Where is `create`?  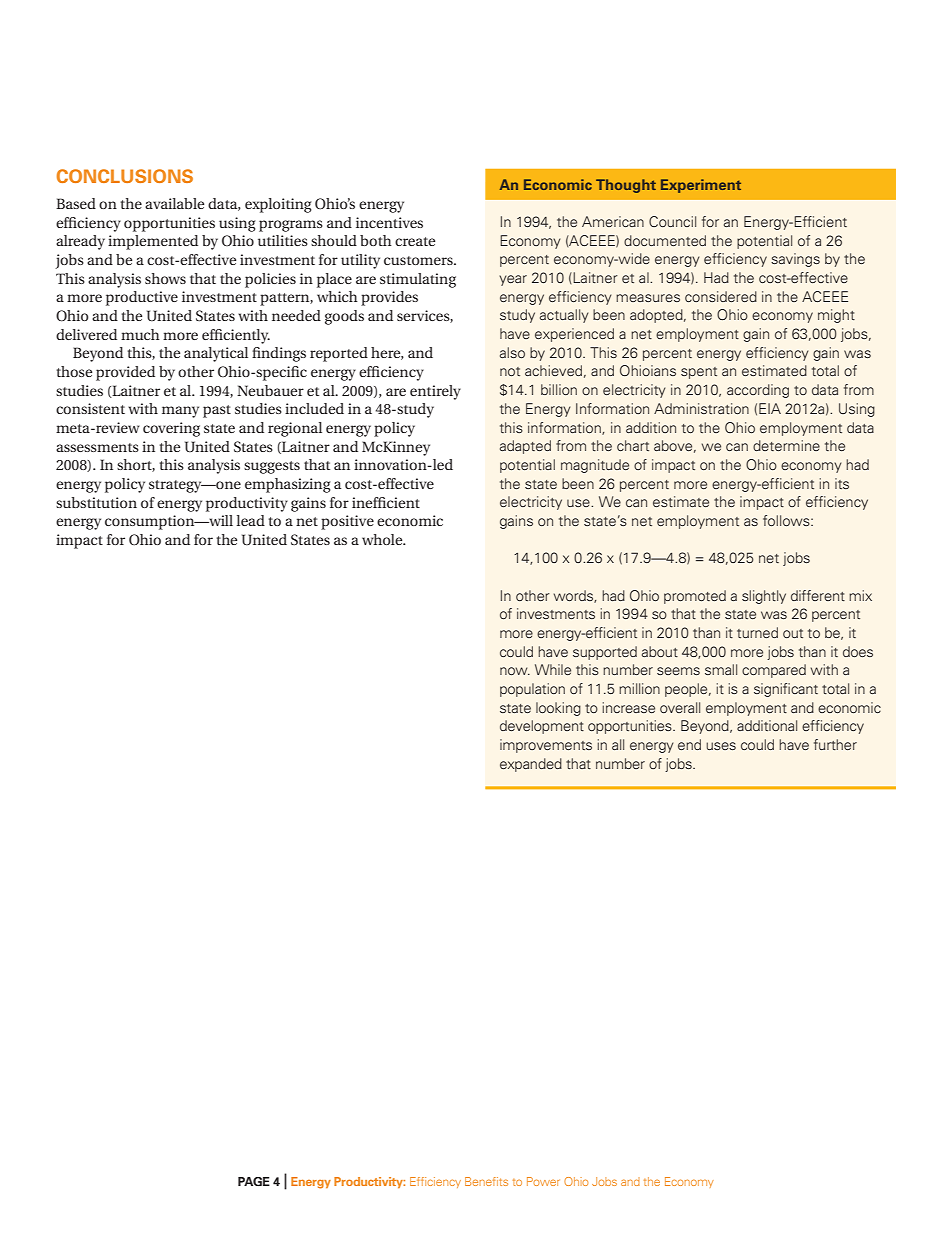
create is located at coordinates (415, 241).
